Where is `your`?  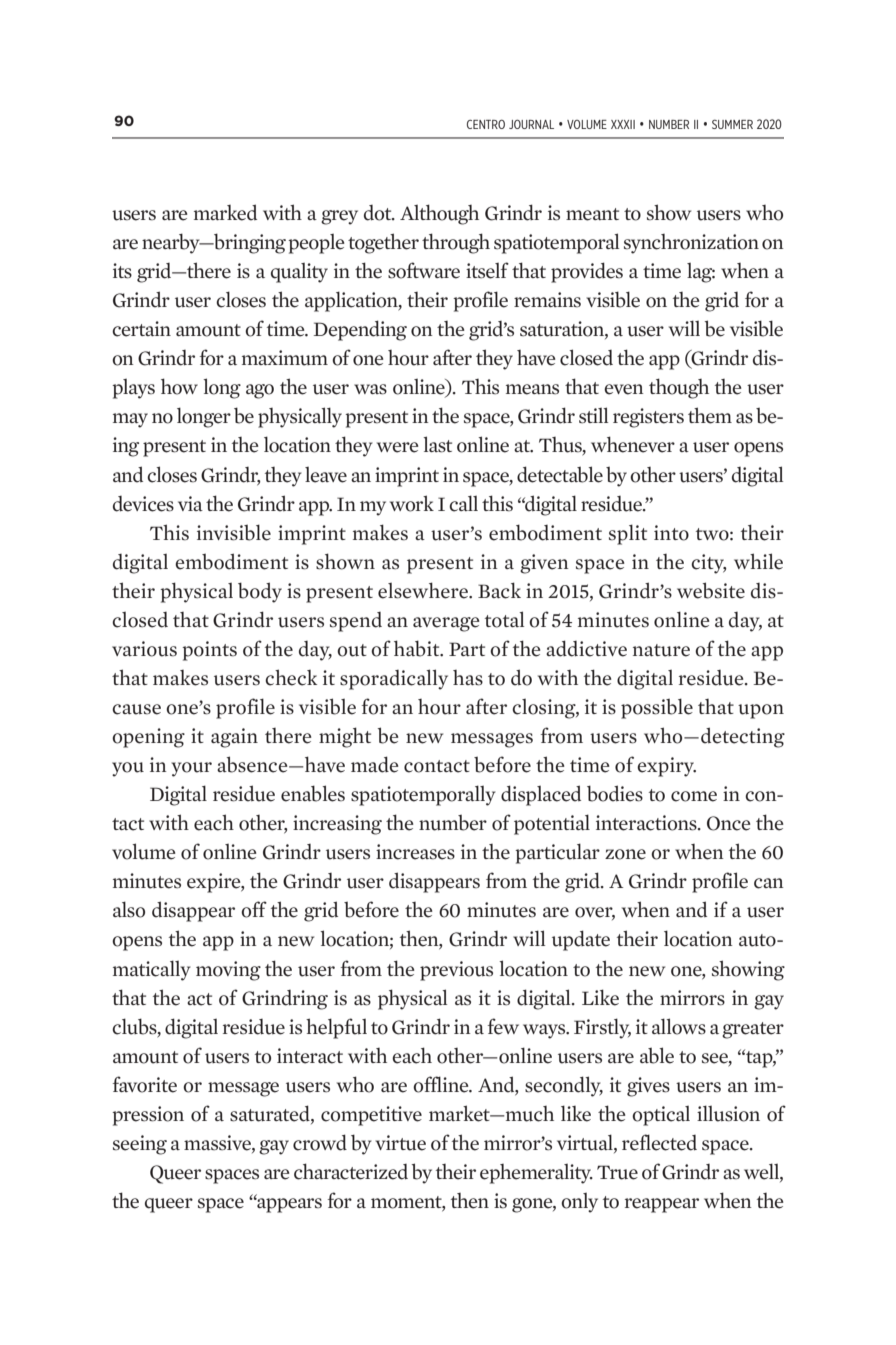 your is located at coordinates (191, 769).
